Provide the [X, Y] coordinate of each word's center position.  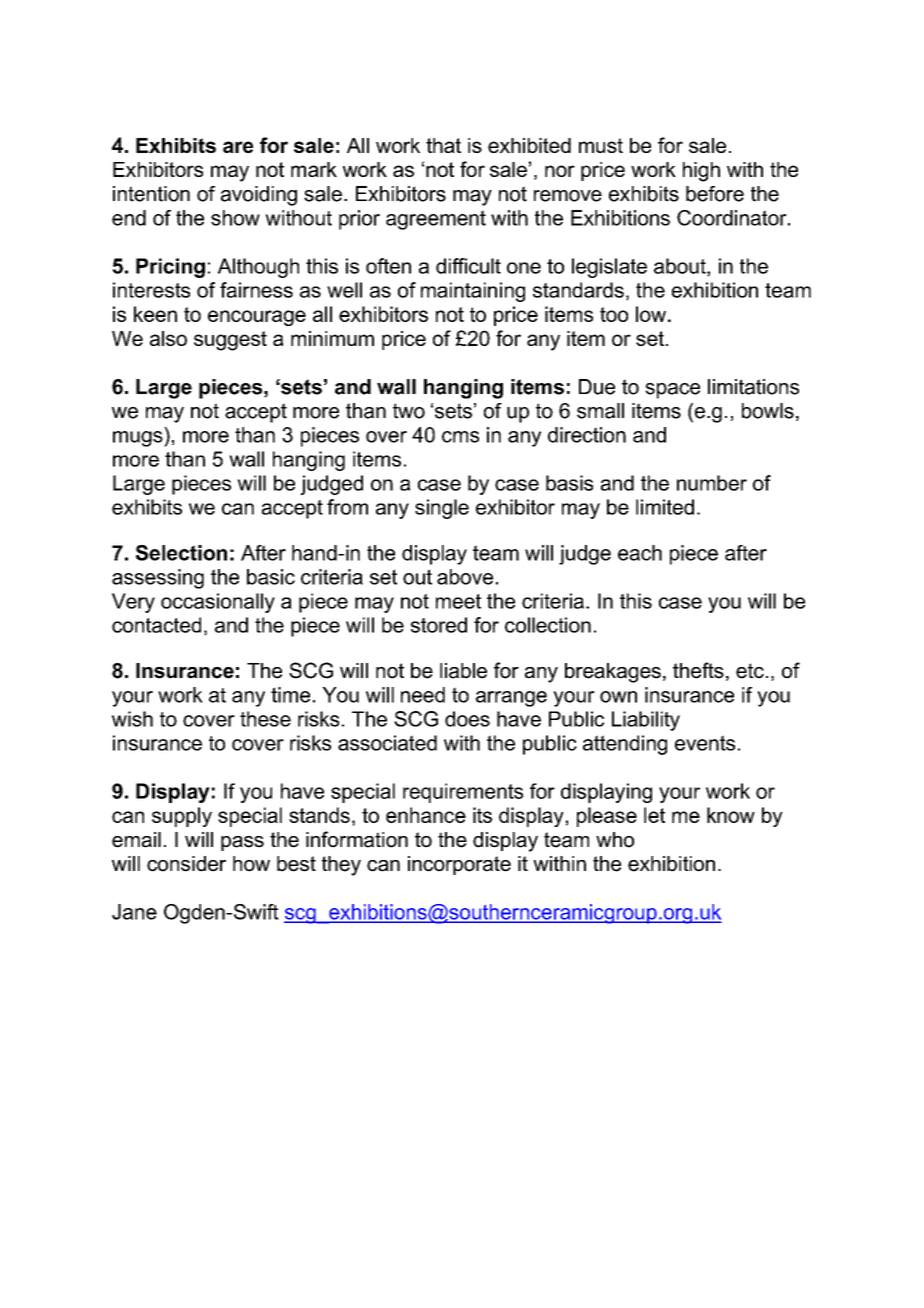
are [238, 147]
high [701, 172]
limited [665, 507]
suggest [230, 341]
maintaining [473, 292]
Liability [646, 721]
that [443, 145]
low [651, 314]
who [615, 840]
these [265, 719]
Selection [181, 553]
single [442, 509]
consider [186, 864]
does [467, 719]
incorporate [459, 865]
